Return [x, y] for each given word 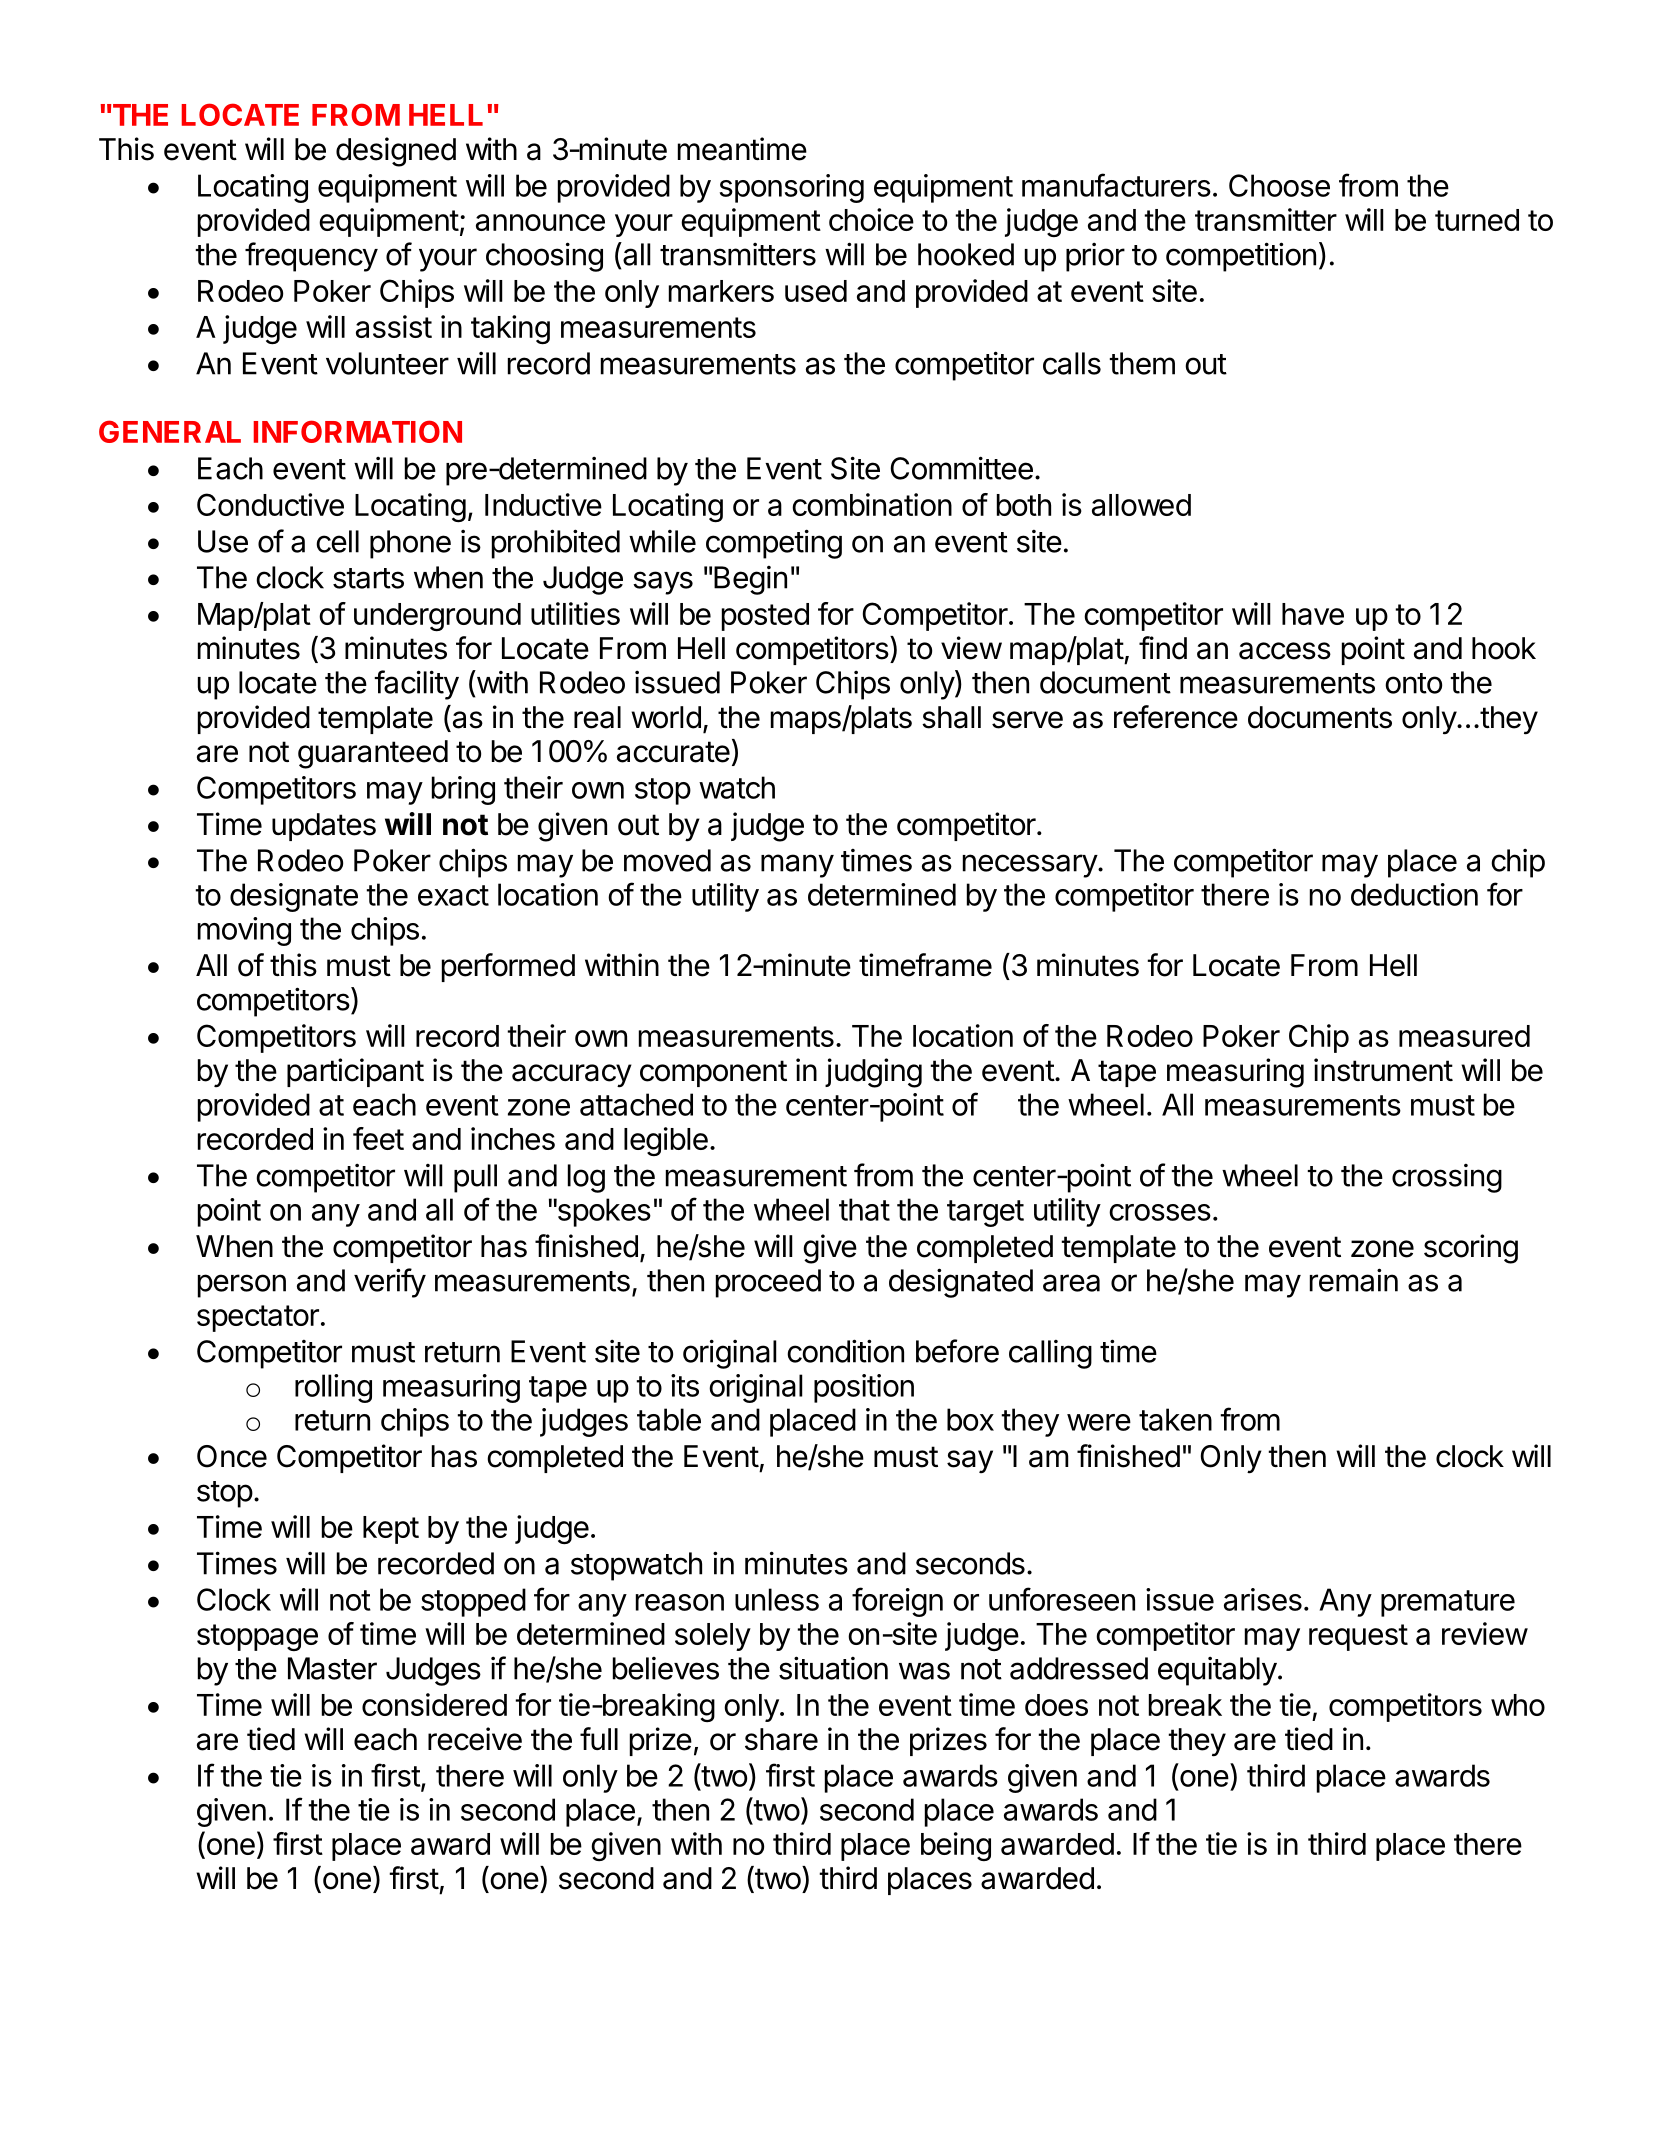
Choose [1279, 185]
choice [871, 219]
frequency [311, 257]
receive [475, 1739]
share [781, 1739]
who [1518, 1705]
